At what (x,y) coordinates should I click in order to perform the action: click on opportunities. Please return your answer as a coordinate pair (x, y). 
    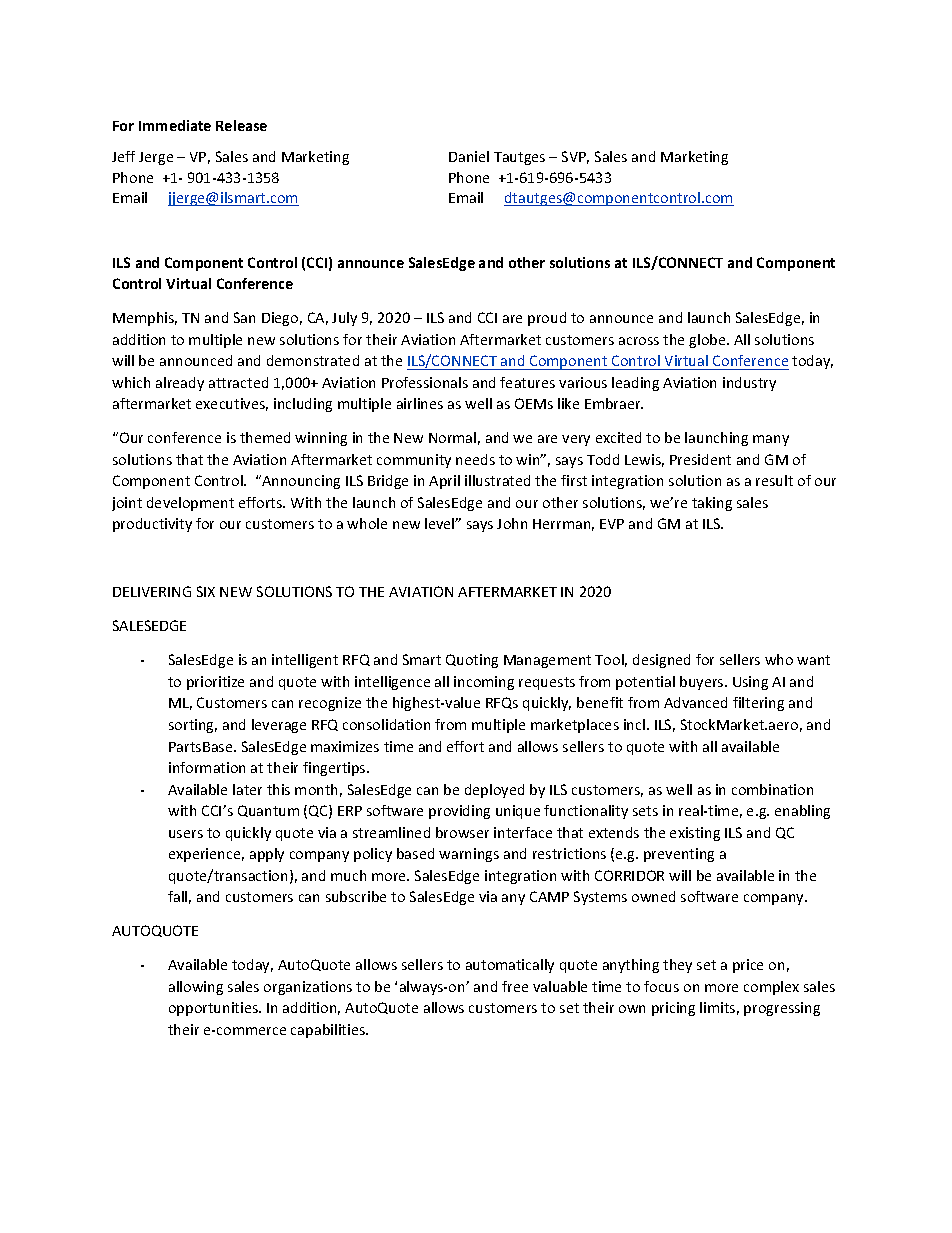
    Looking at the image, I should click on (214, 1009).
